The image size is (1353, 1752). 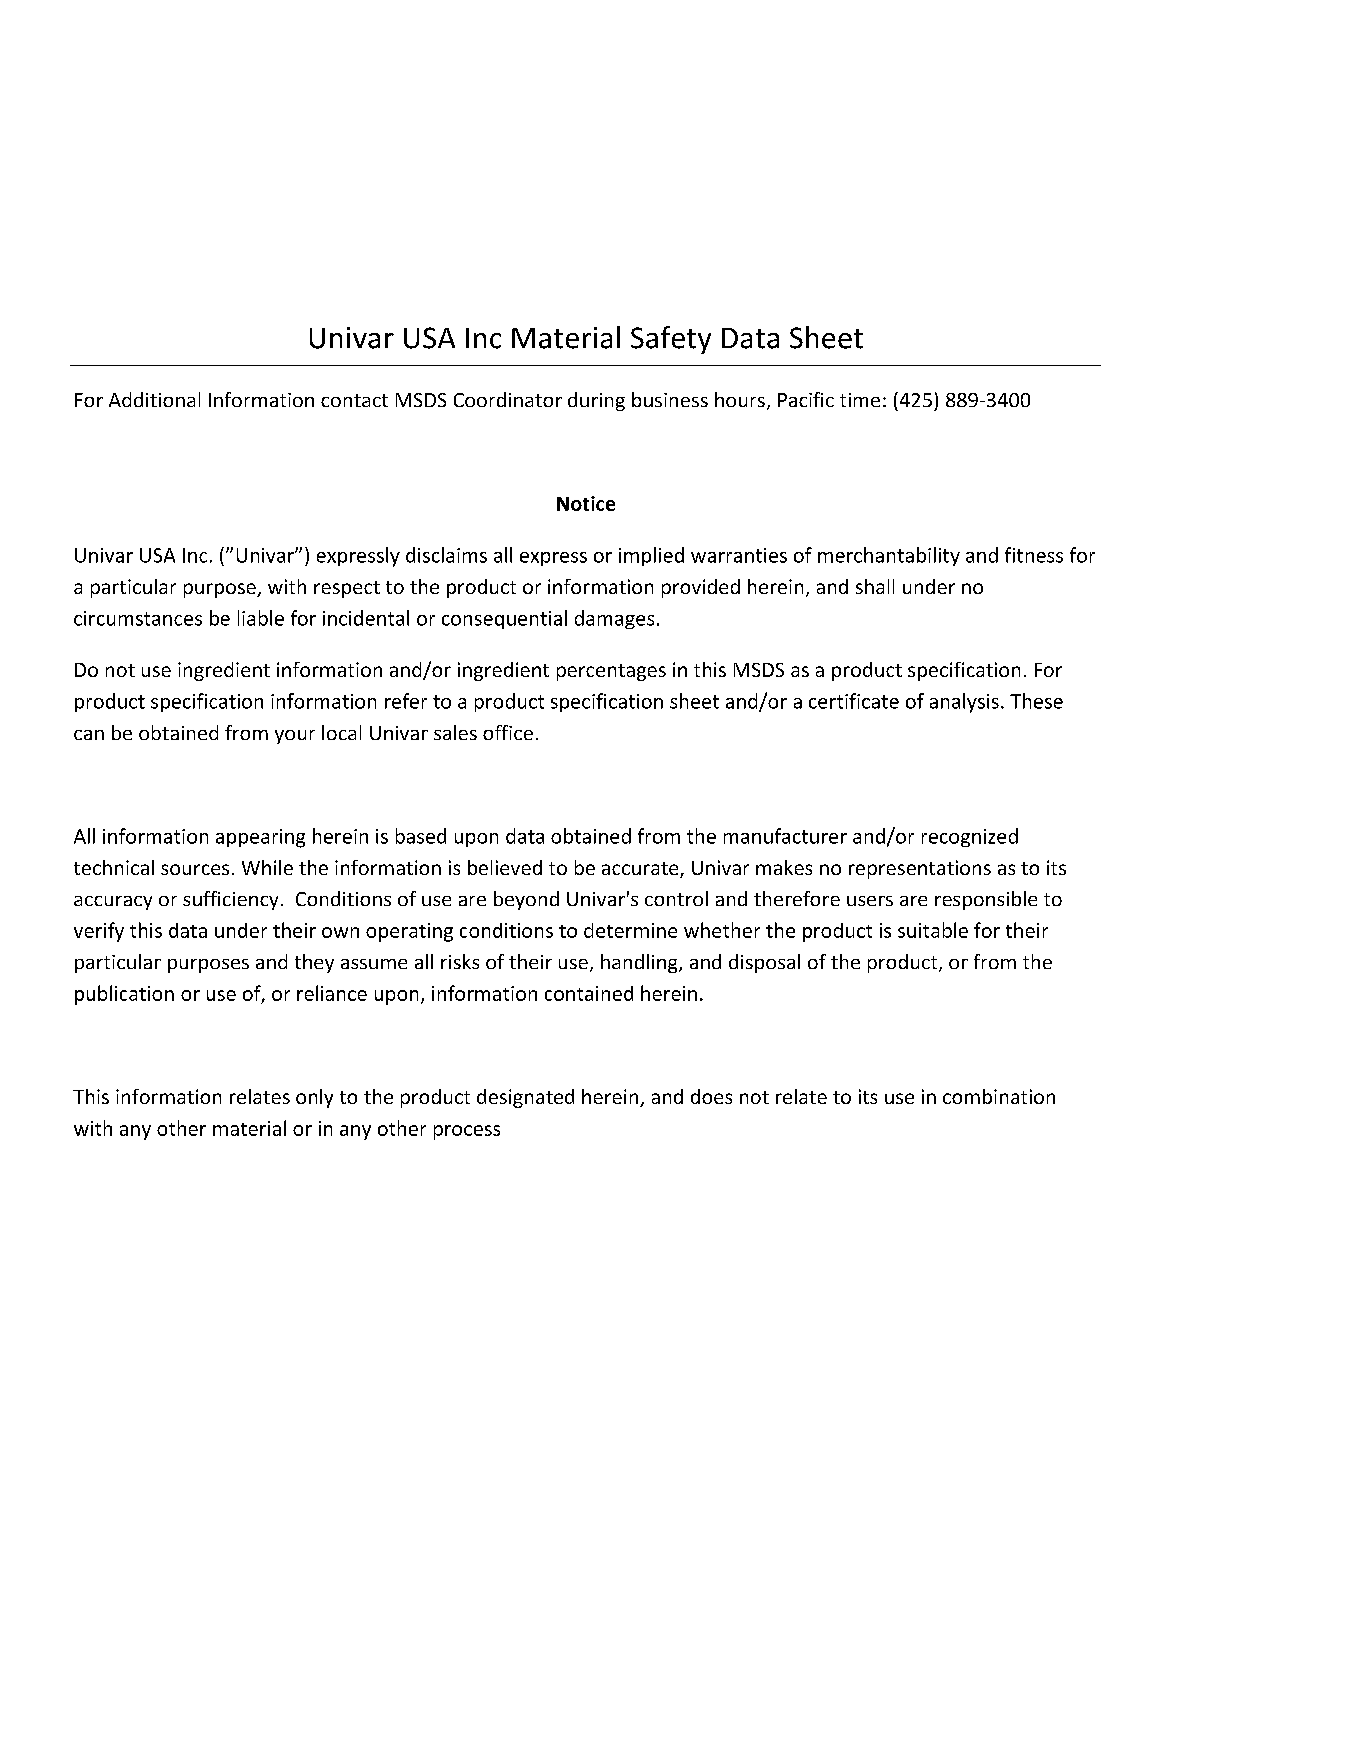 I want to click on time, so click(x=860, y=400).
